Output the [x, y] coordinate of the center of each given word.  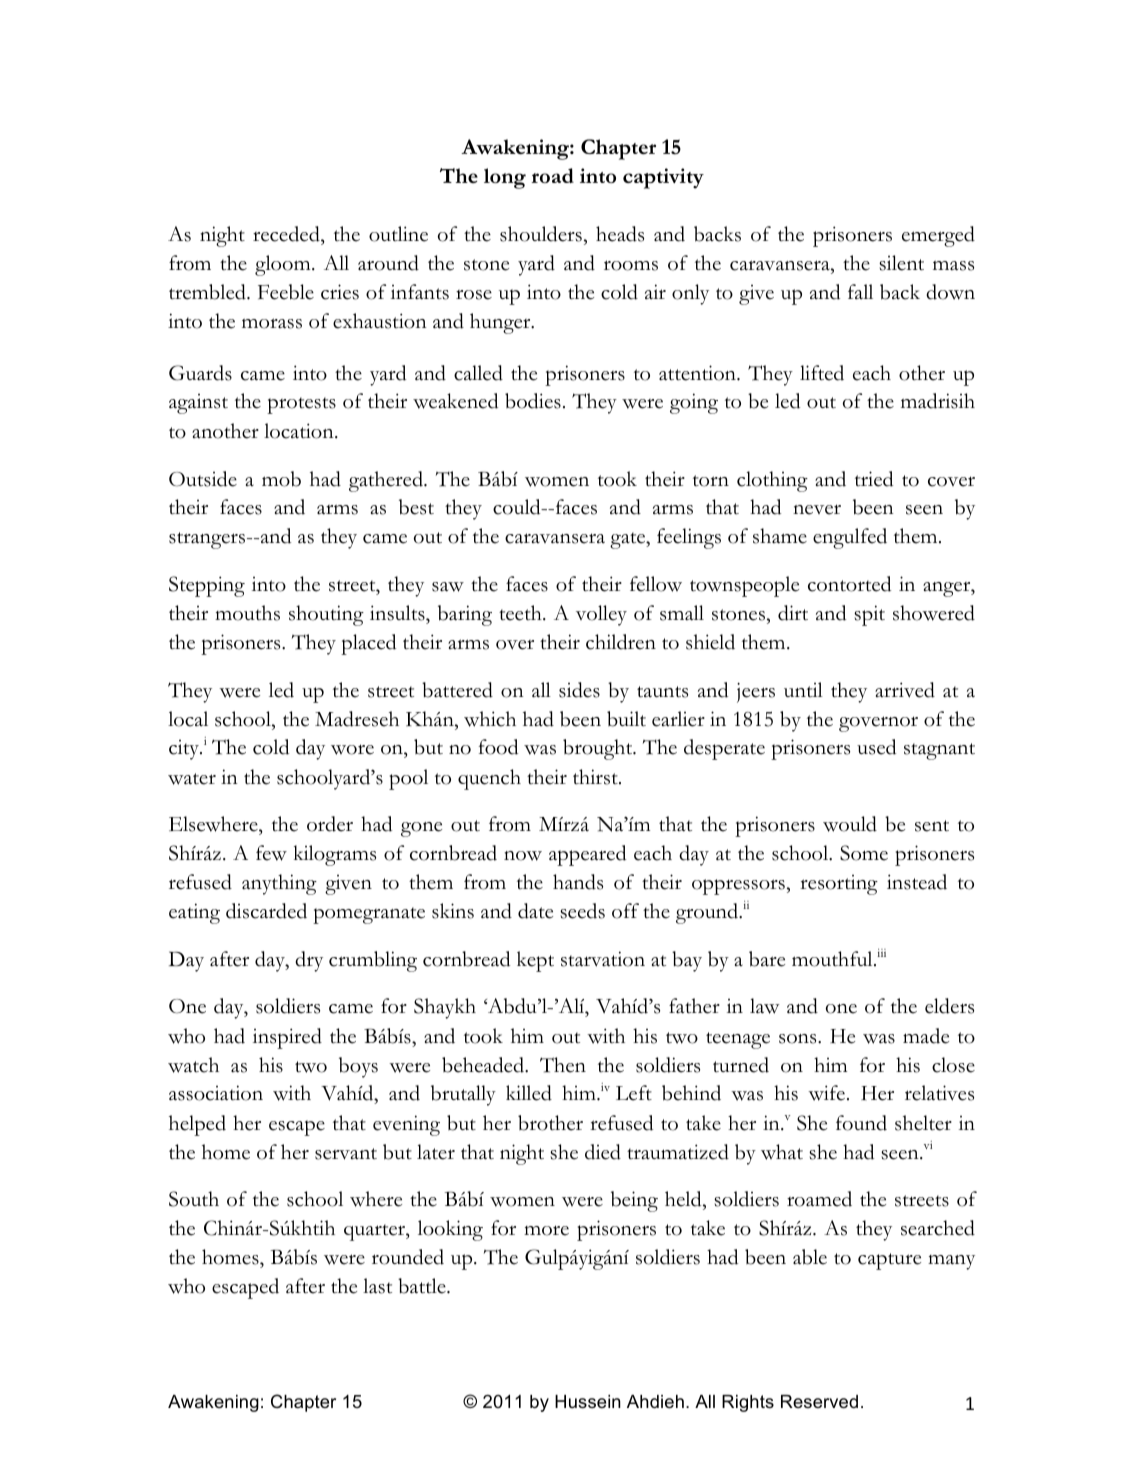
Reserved [819, 1402]
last [377, 1286]
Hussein [588, 1401]
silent [901, 263]
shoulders [541, 234]
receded [287, 235]
